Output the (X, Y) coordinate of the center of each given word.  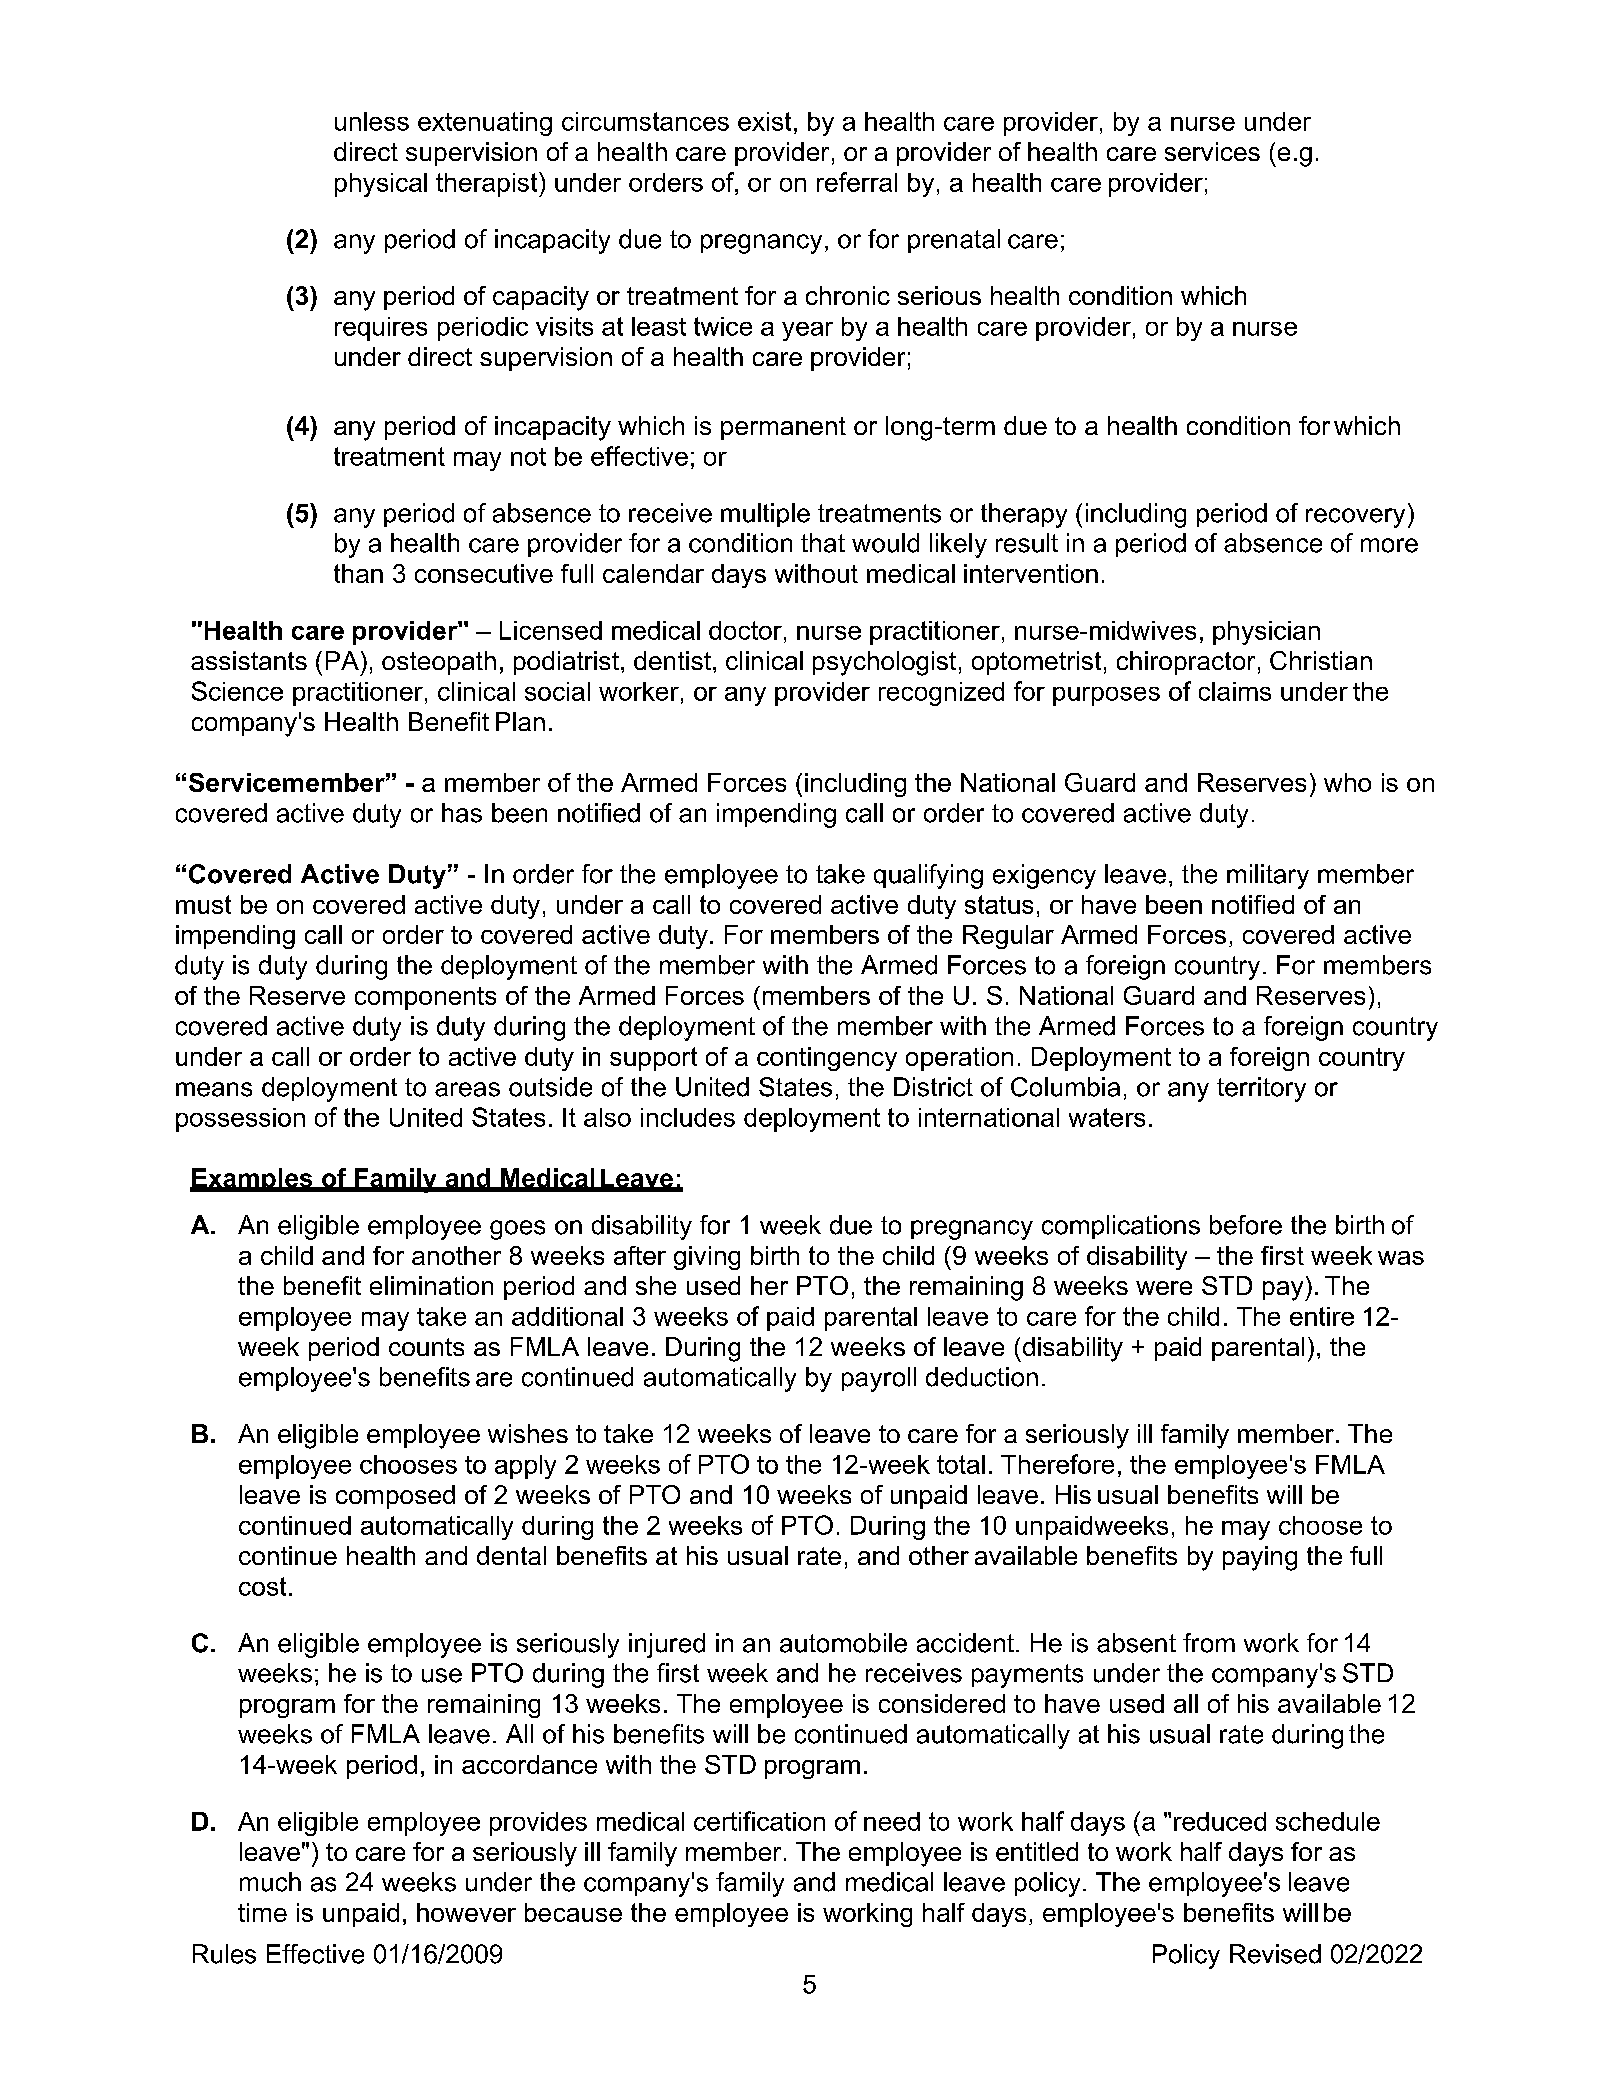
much (270, 1882)
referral (857, 182)
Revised (1275, 1954)
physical (381, 185)
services (1212, 151)
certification (759, 1821)
